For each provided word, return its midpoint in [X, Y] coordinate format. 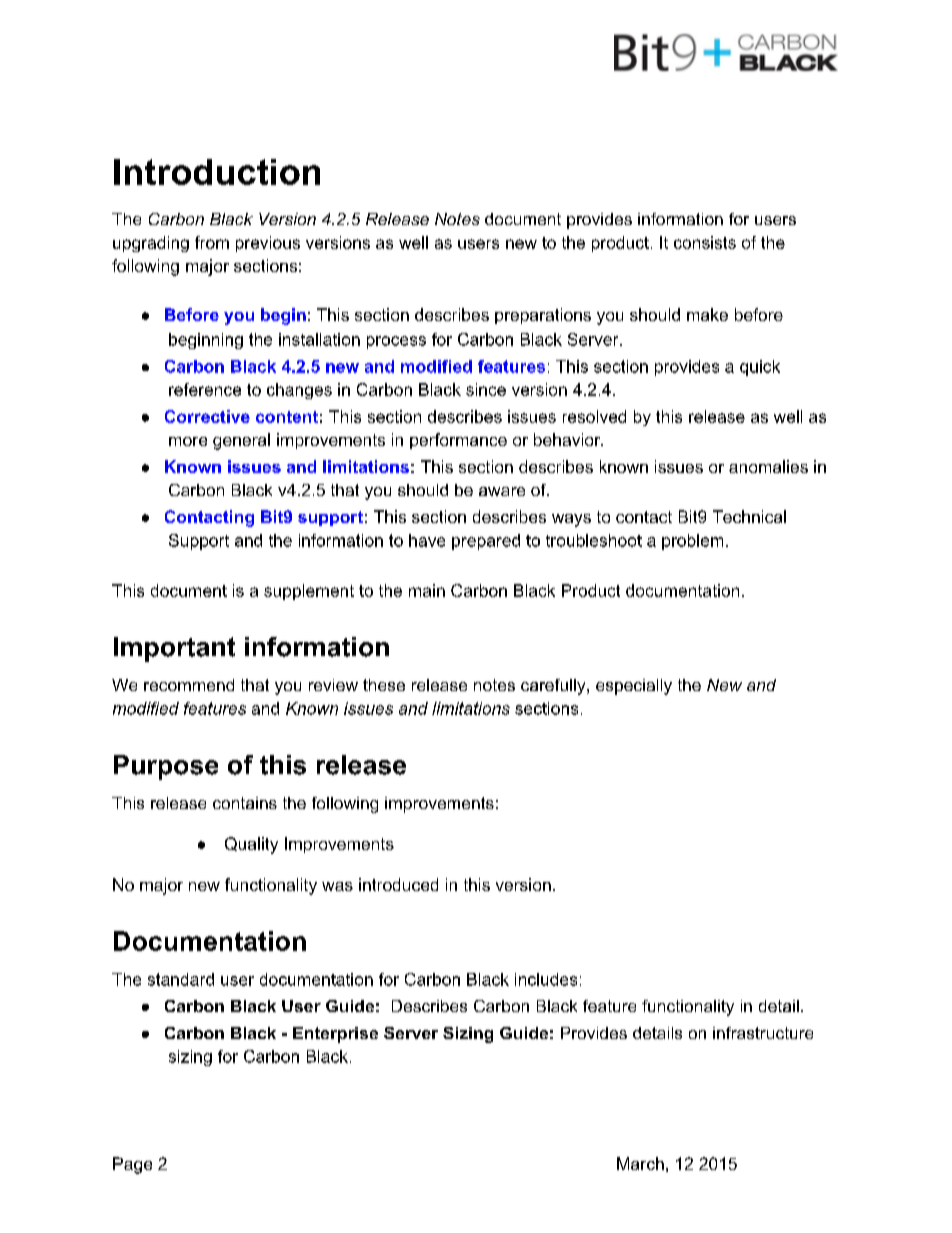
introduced [398, 884]
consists [705, 242]
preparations [543, 316]
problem [692, 542]
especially [634, 687]
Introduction [217, 172]
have [427, 540]
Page [132, 1165]
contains [245, 803]
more [188, 441]
